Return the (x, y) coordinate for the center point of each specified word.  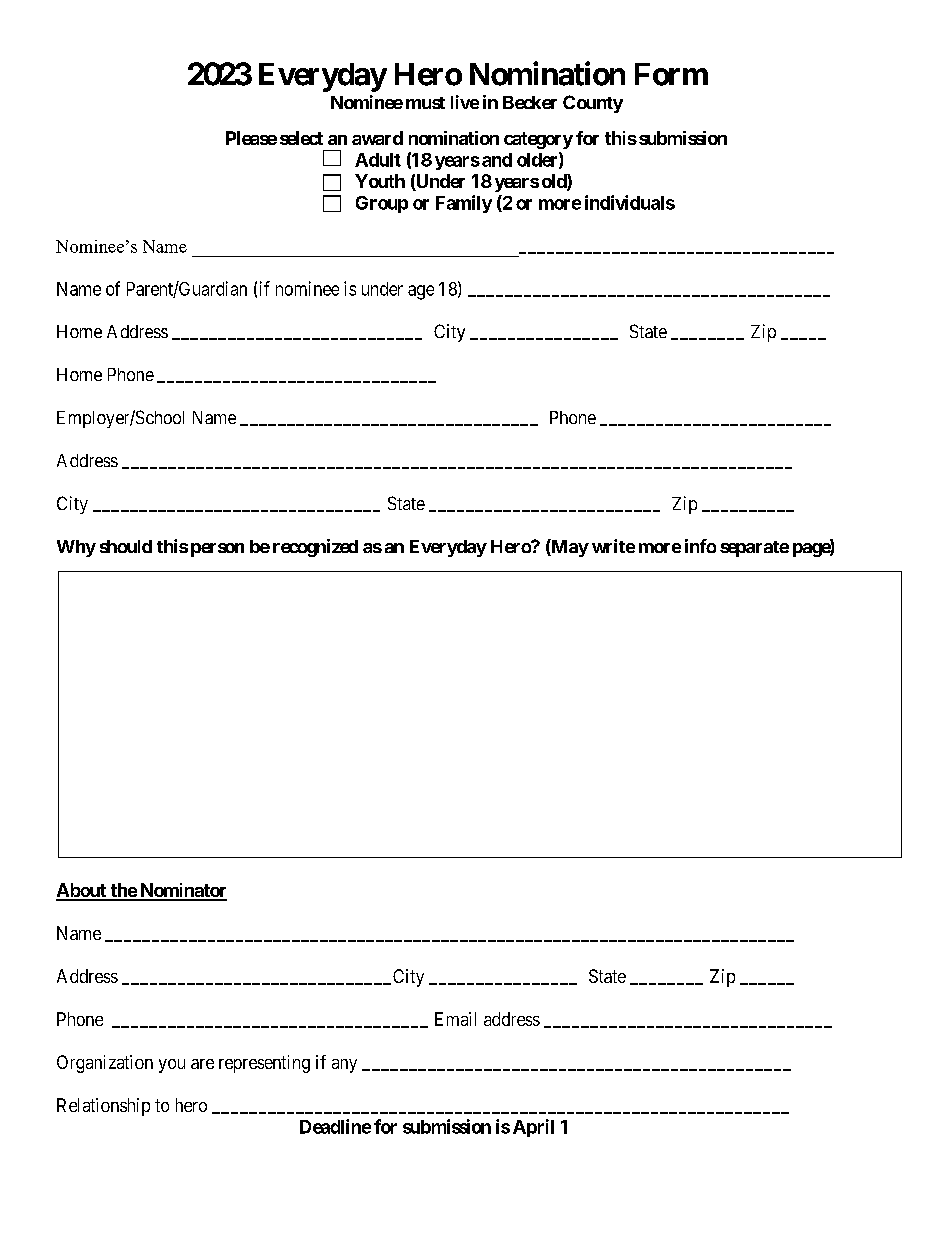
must (425, 103)
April (533, 1128)
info (700, 546)
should (126, 546)
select (301, 138)
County (593, 104)
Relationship (103, 1107)
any (344, 1066)
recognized (315, 548)
